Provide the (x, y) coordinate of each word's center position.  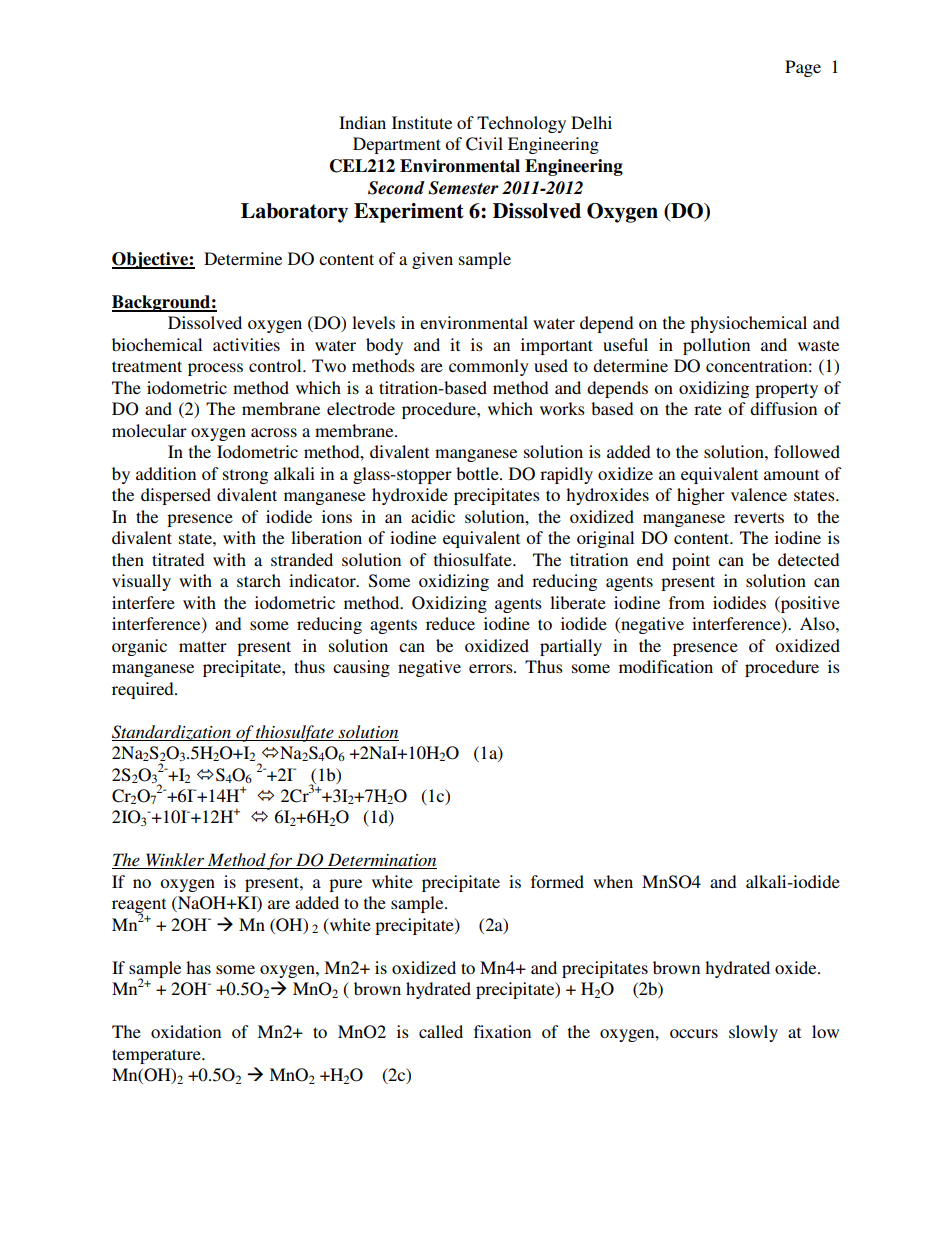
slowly (753, 1033)
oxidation (186, 1031)
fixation (502, 1031)
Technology (521, 124)
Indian (362, 122)
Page (803, 68)
